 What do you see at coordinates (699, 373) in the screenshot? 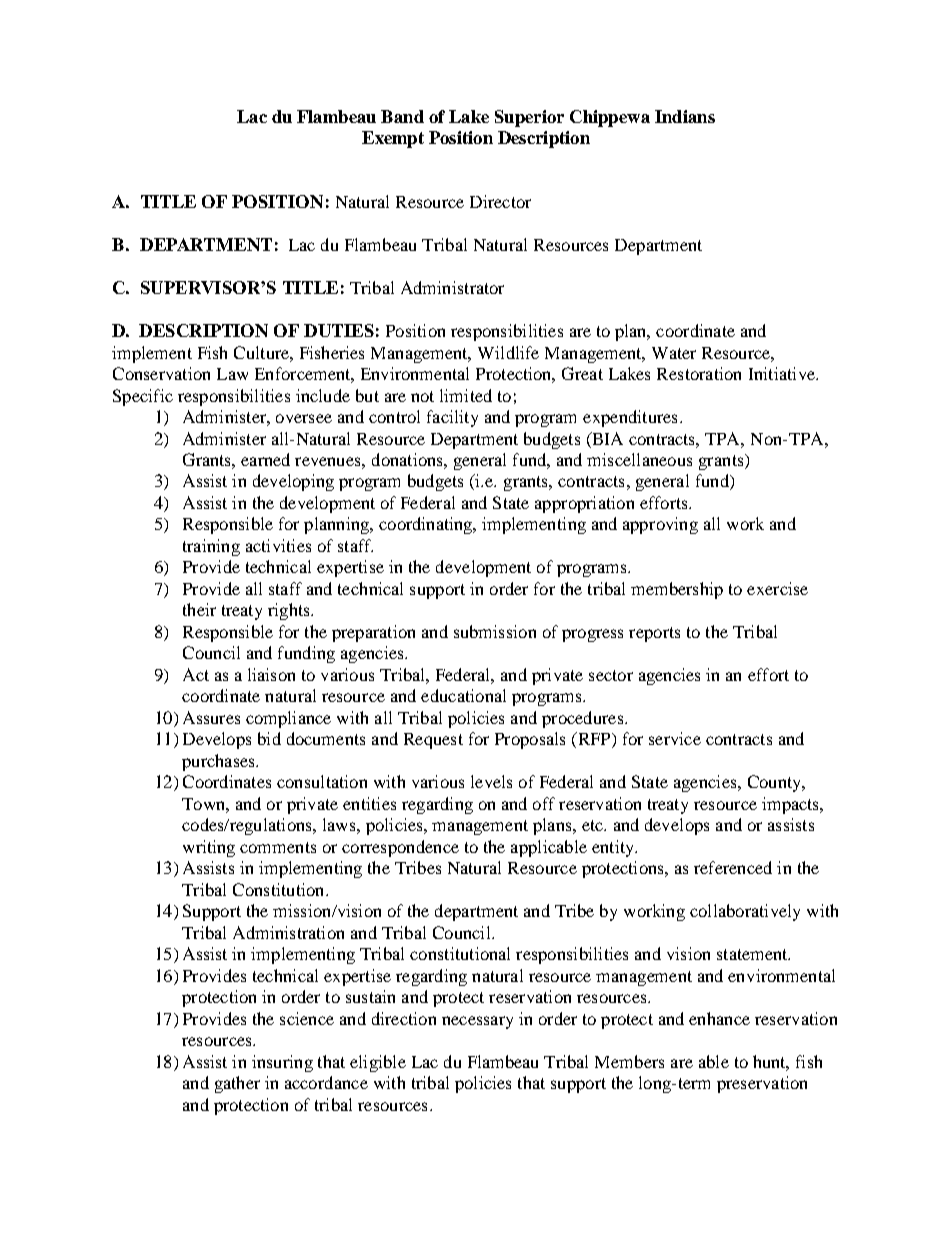
I see `Restoration` at bounding box center [699, 373].
